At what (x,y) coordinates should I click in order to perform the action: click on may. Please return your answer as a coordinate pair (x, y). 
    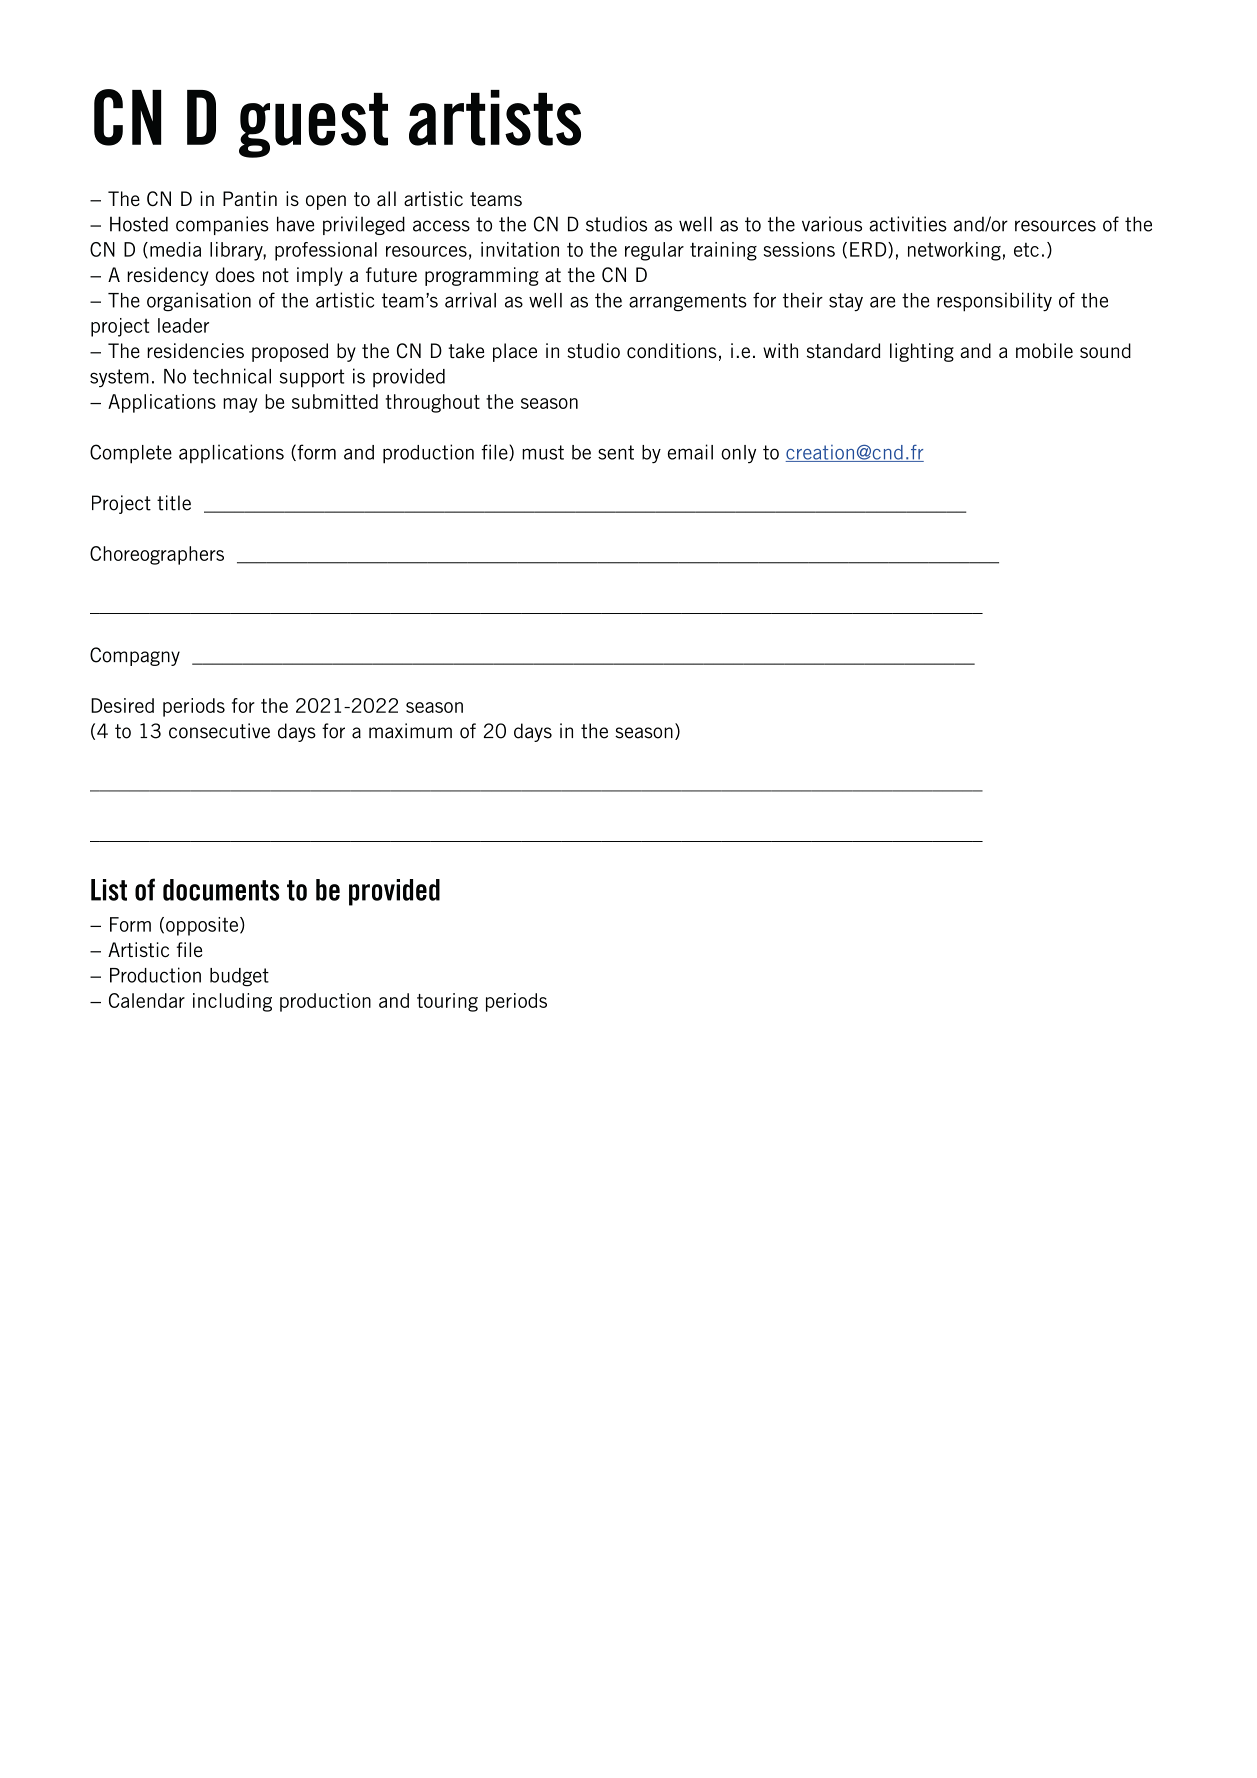
    Looking at the image, I should click on (240, 405).
